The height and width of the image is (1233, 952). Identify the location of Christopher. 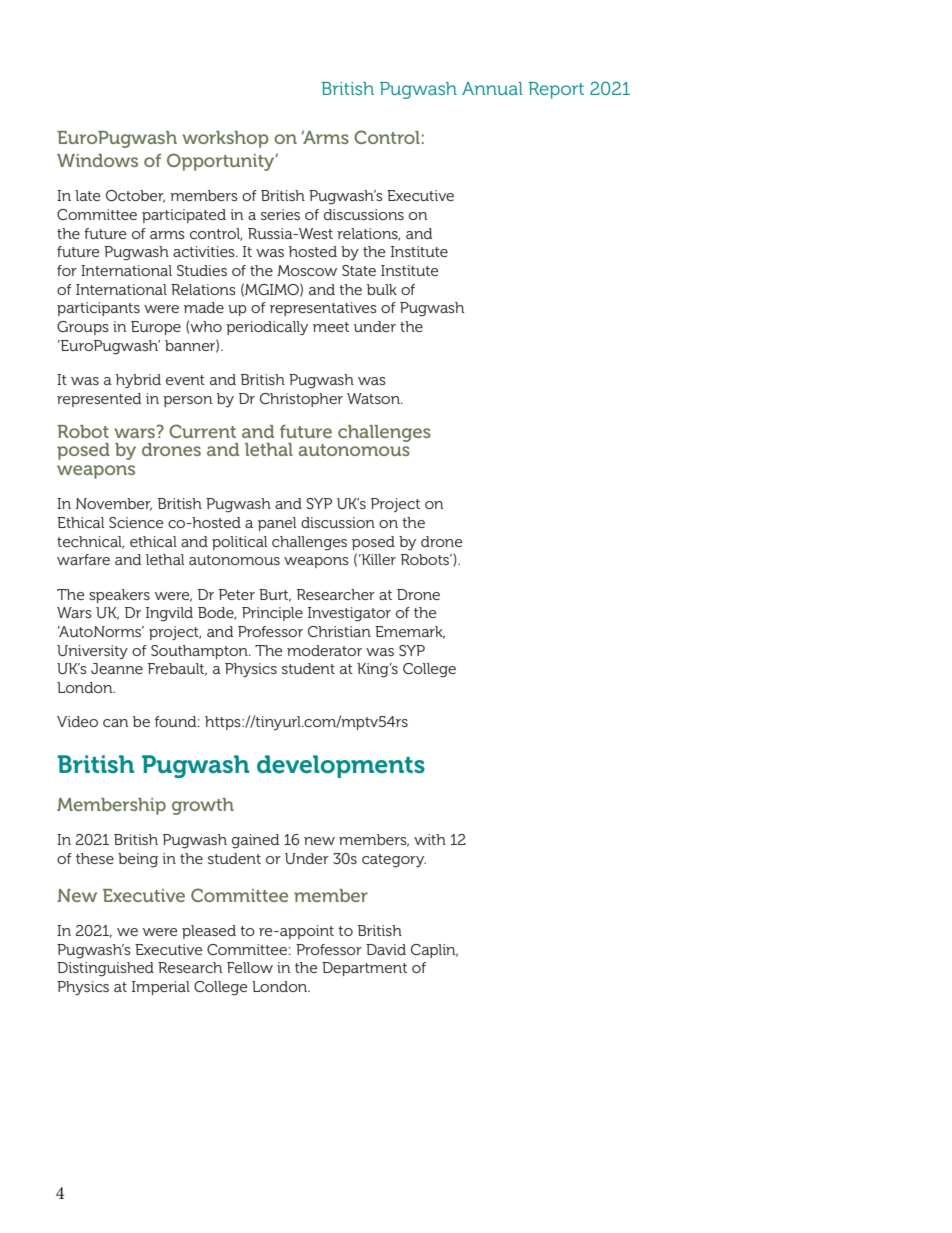
(301, 400).
